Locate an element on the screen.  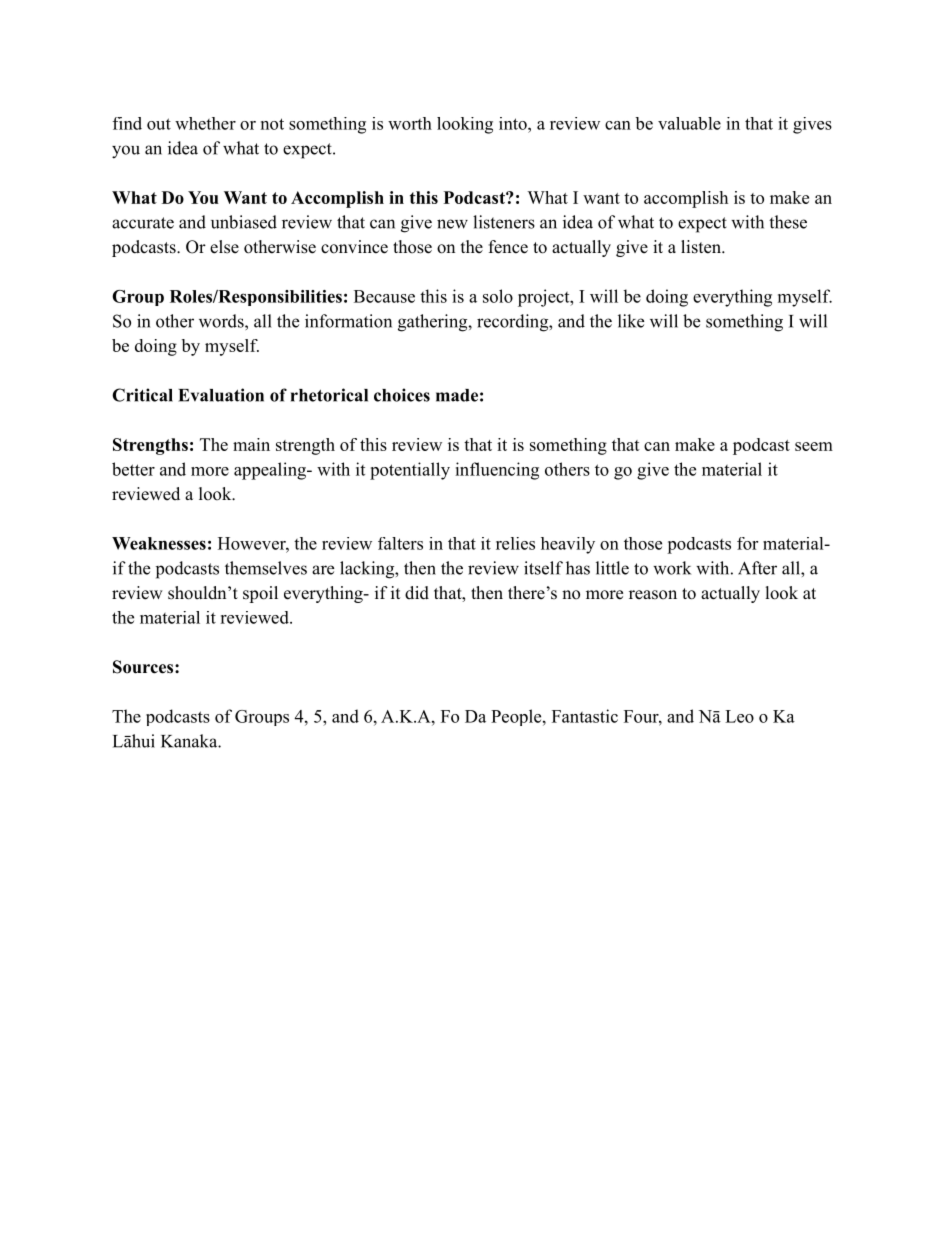
made is located at coordinates (457, 395).
